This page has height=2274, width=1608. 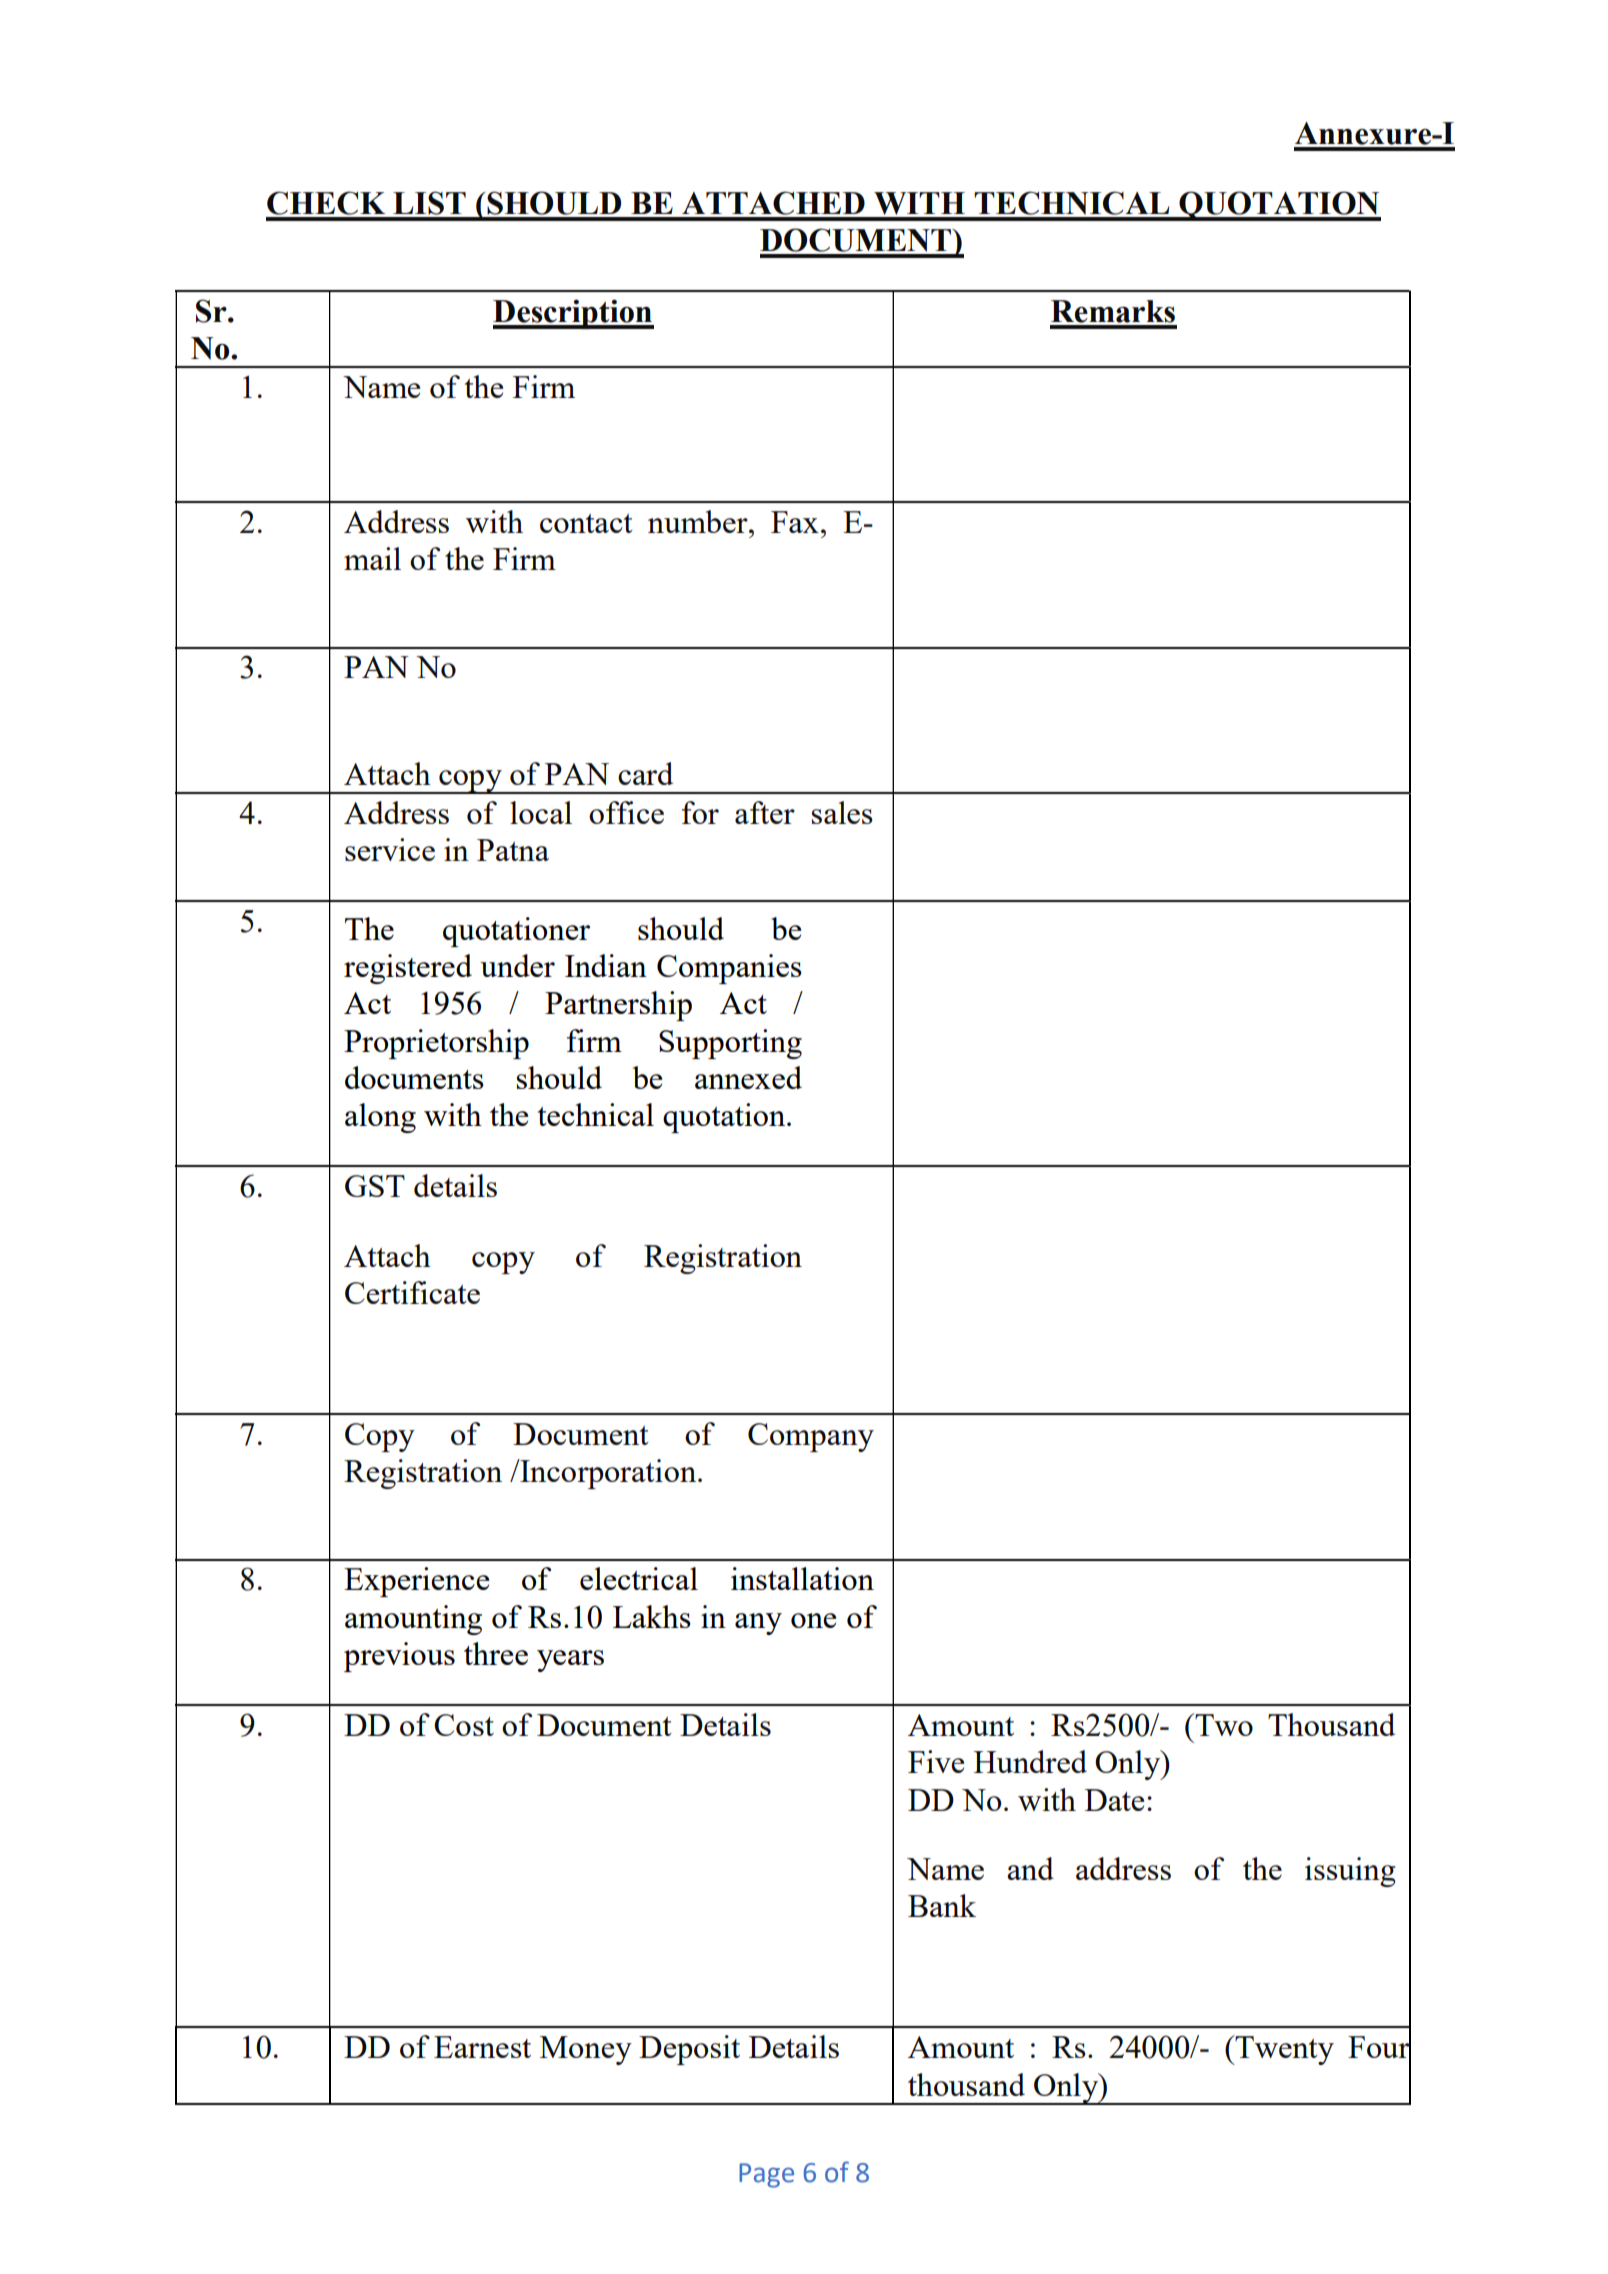 What do you see at coordinates (699, 521) in the page?
I see `number` at bounding box center [699, 521].
